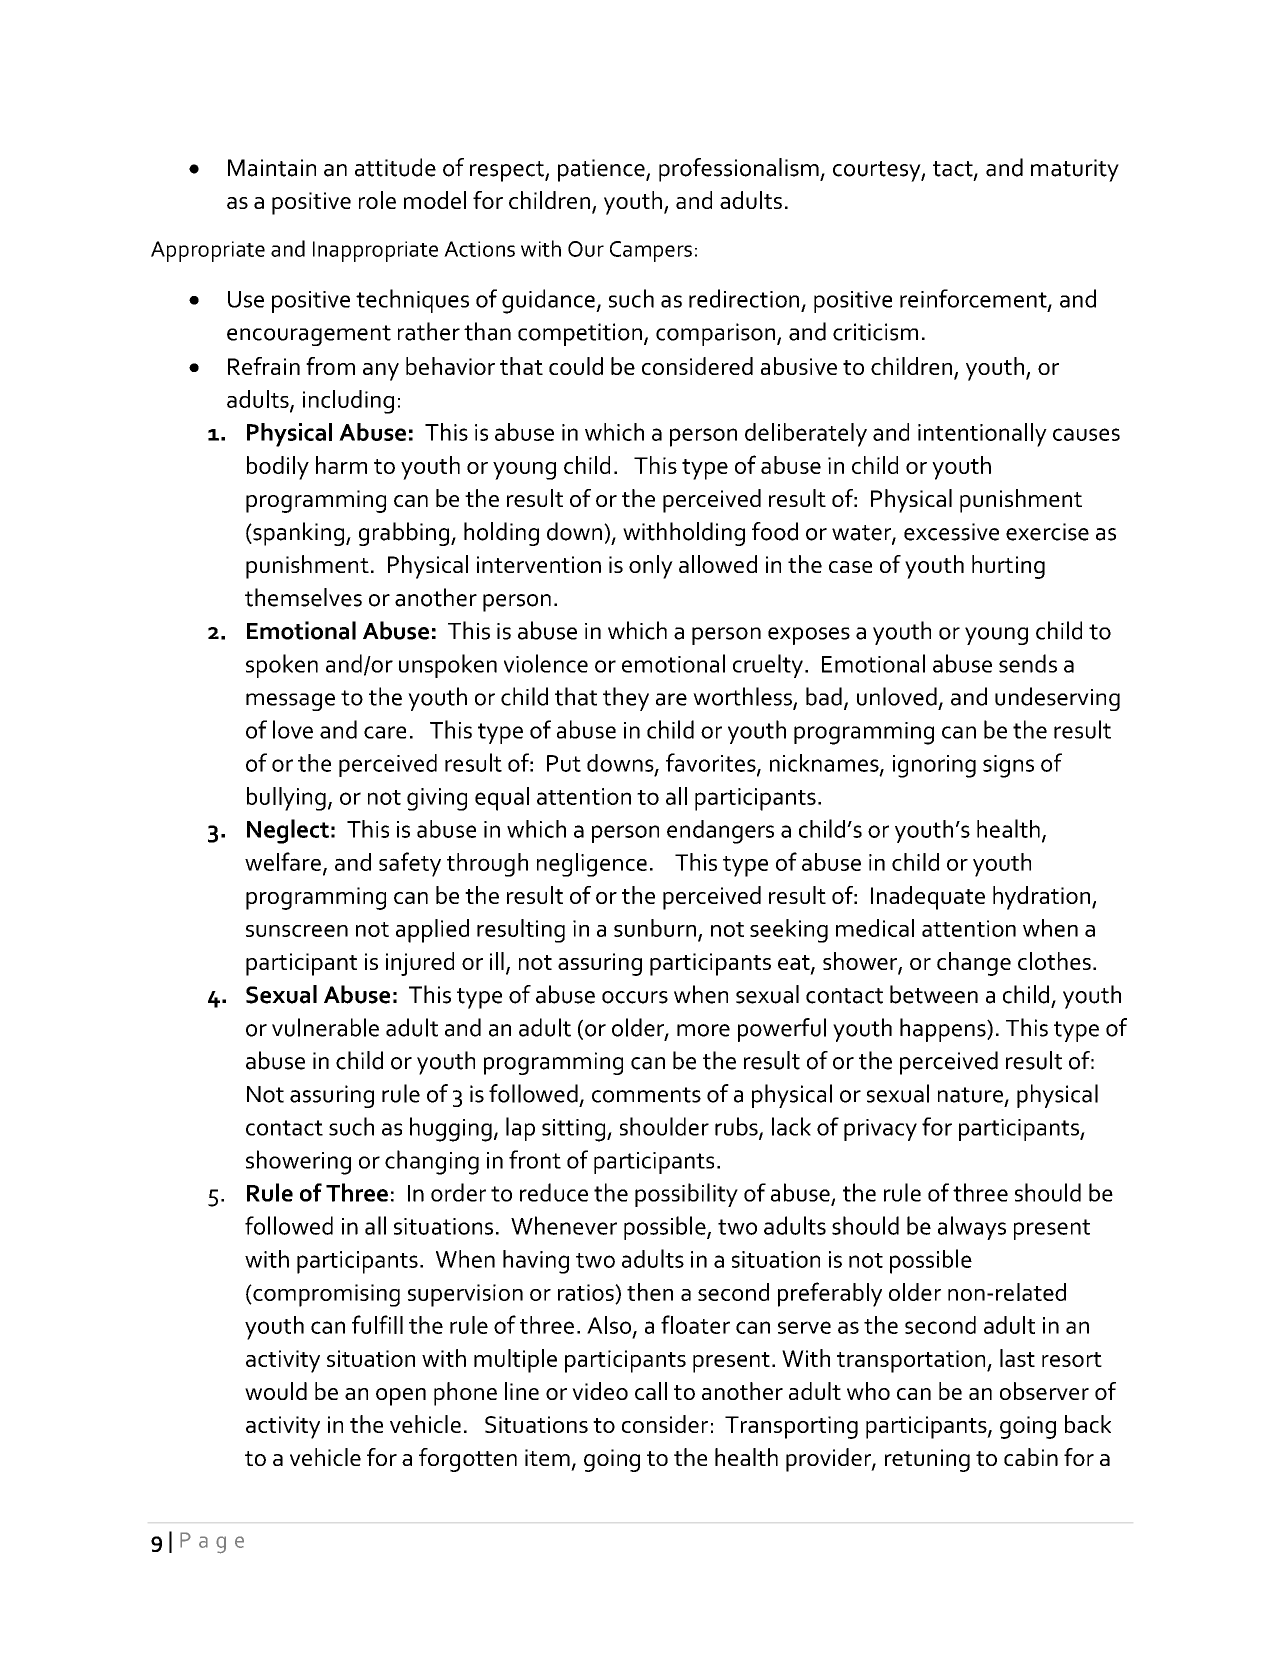 The image size is (1281, 1657). What do you see at coordinates (972, 1228) in the screenshot?
I see `always` at bounding box center [972, 1228].
